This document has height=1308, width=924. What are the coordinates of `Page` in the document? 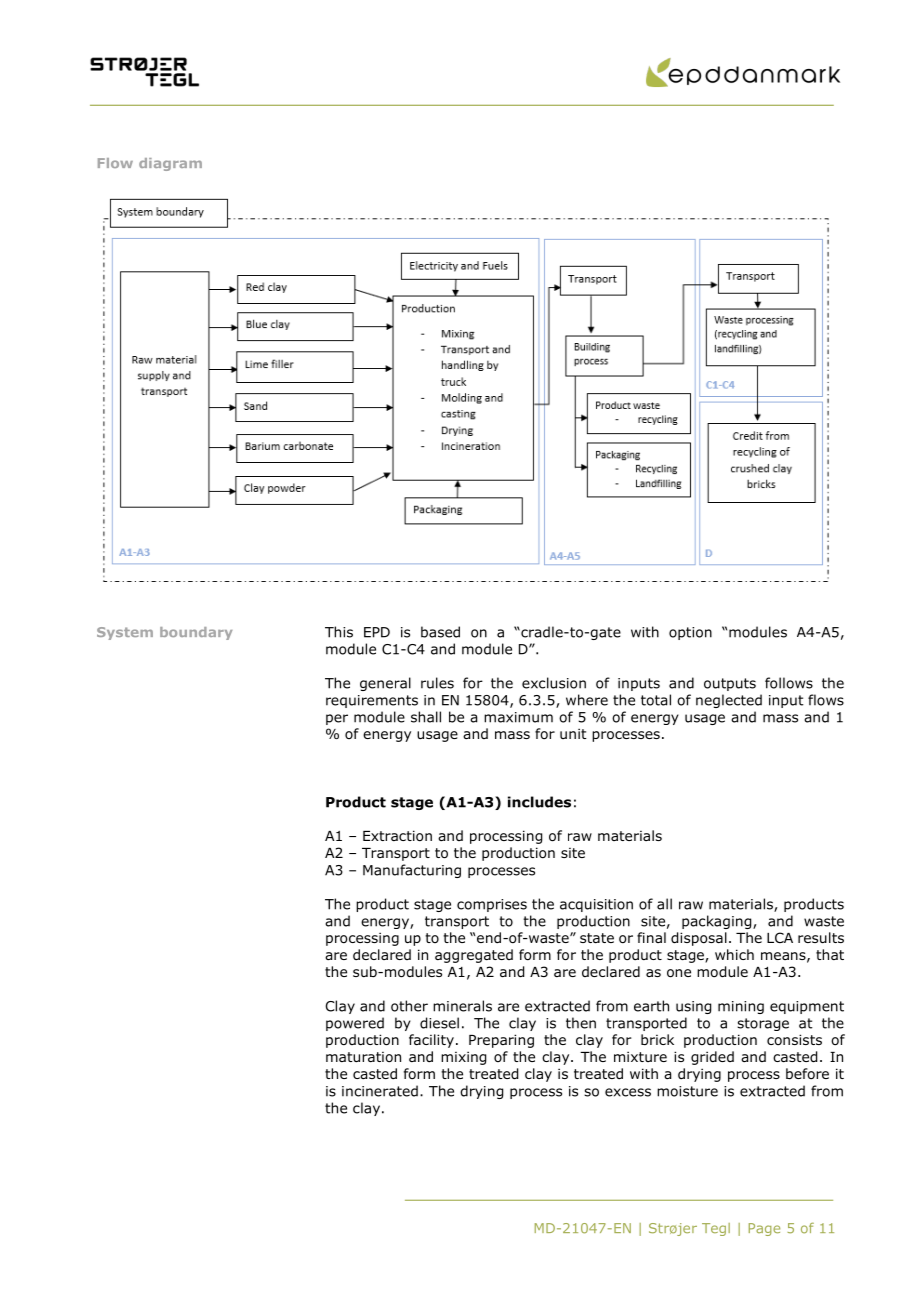 It's located at (764, 1229).
